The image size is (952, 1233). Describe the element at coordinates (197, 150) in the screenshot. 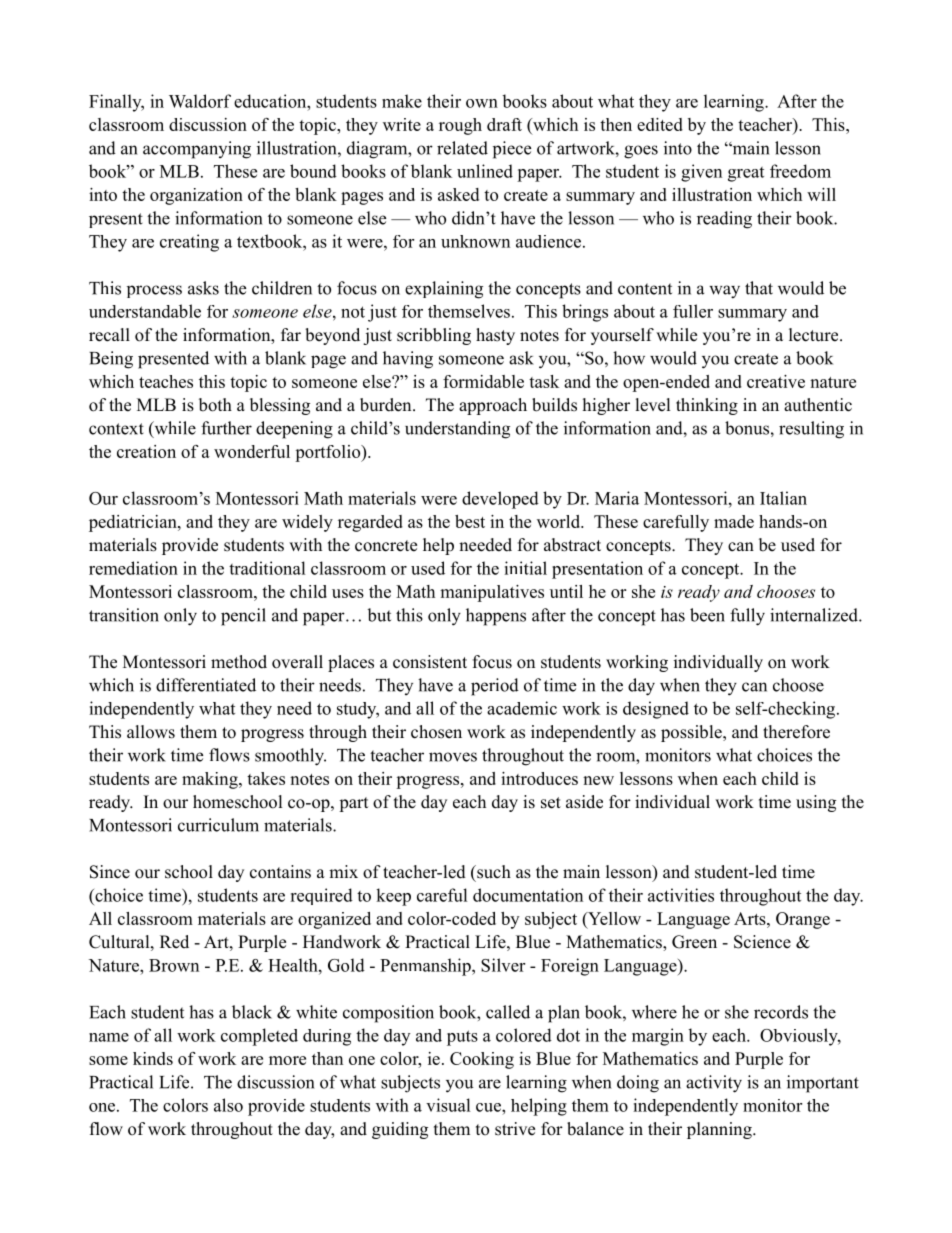

I see `accompanying` at that location.
